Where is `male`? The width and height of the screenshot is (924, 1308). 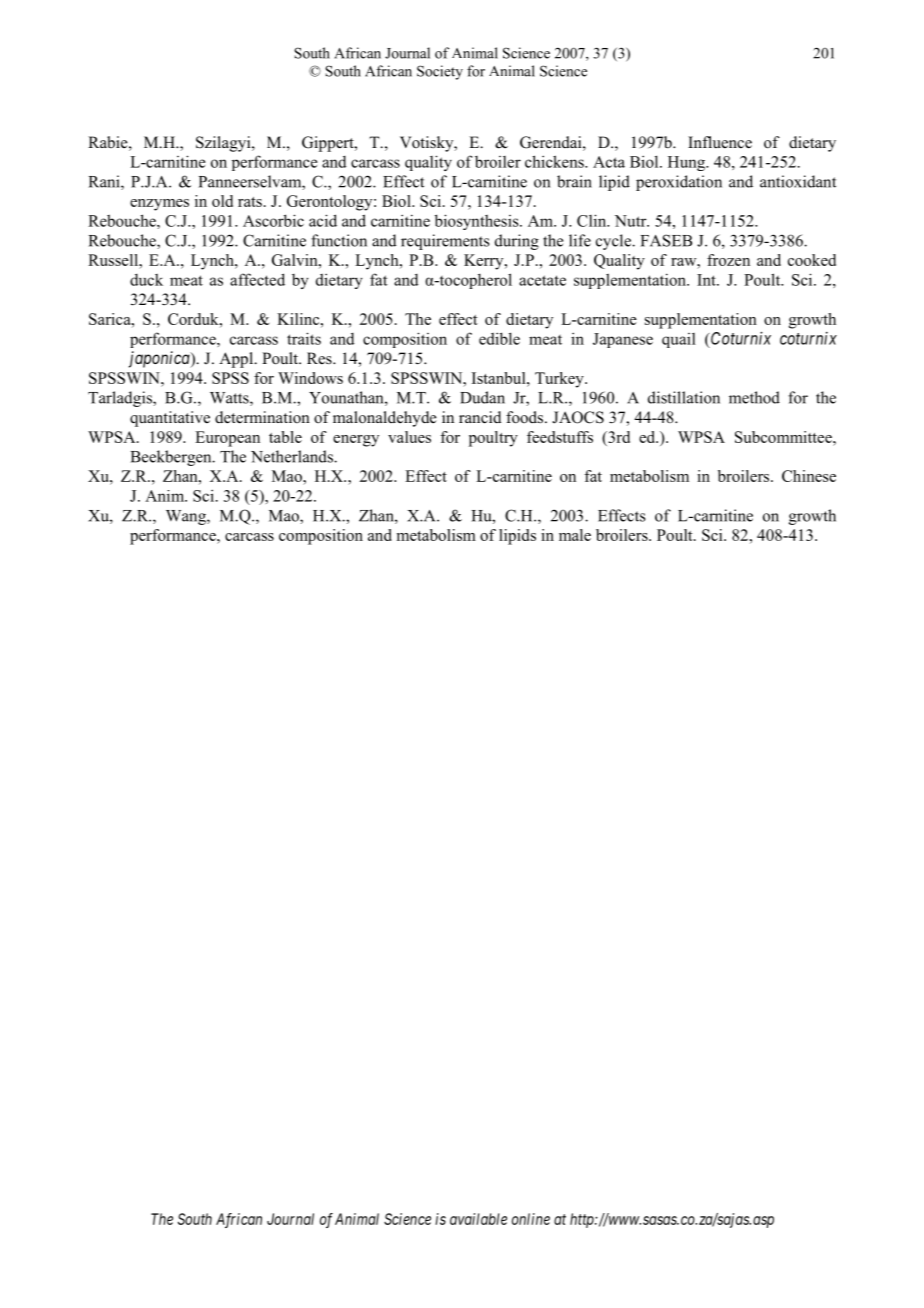
male is located at coordinates (575, 535).
